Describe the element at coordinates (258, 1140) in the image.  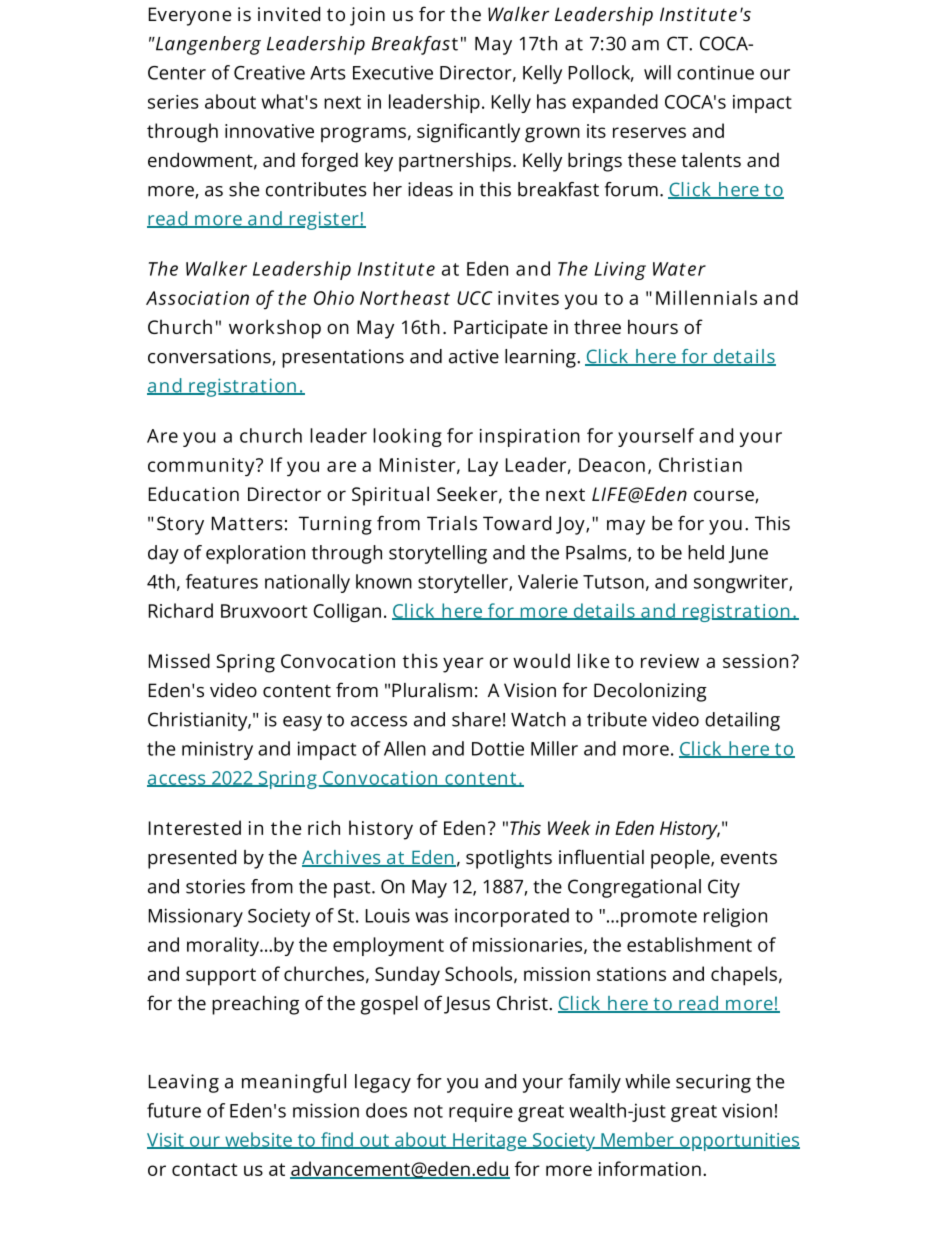
I see `website` at that location.
